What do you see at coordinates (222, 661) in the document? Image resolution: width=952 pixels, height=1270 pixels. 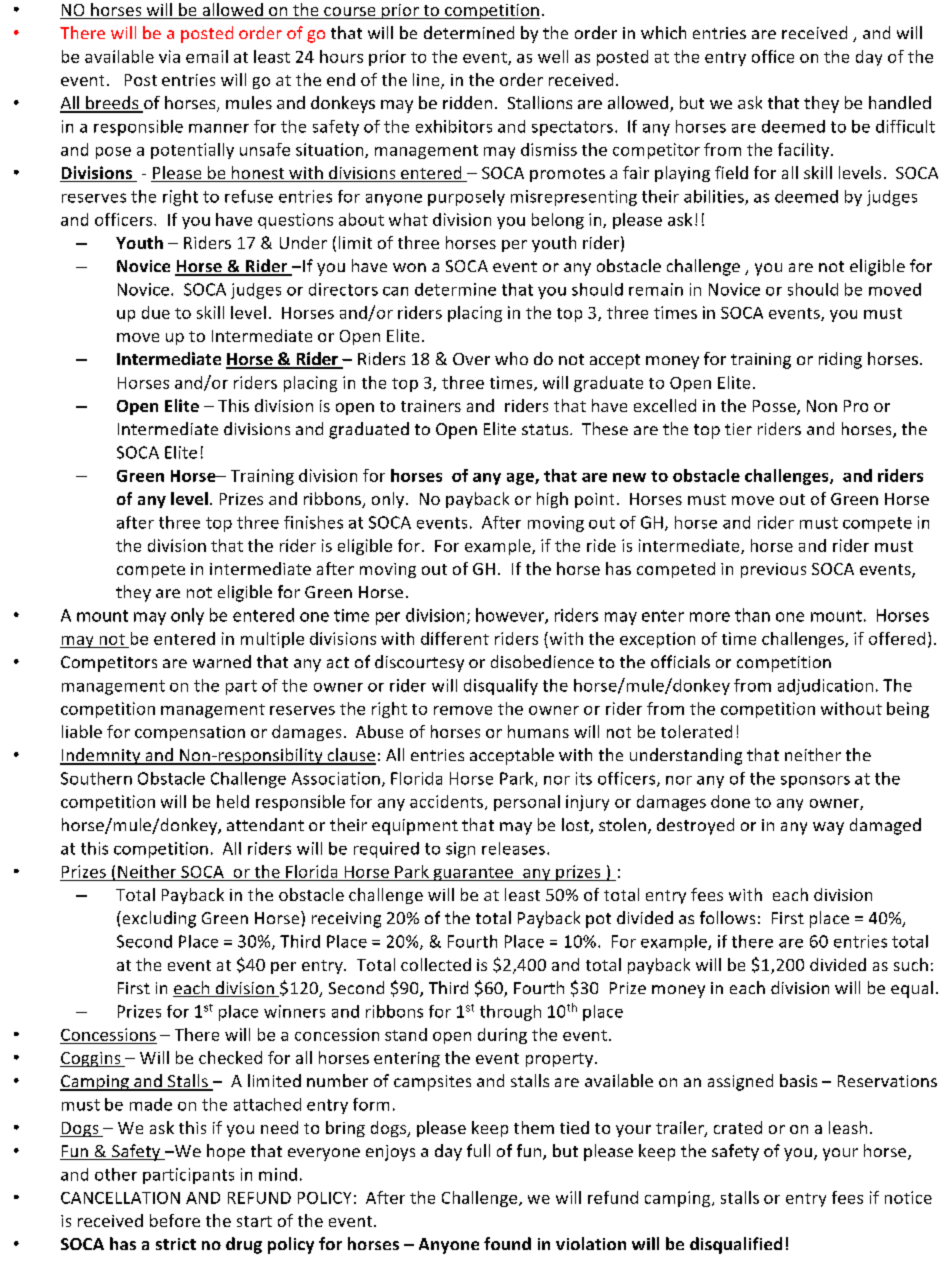 I see `warned` at bounding box center [222, 661].
